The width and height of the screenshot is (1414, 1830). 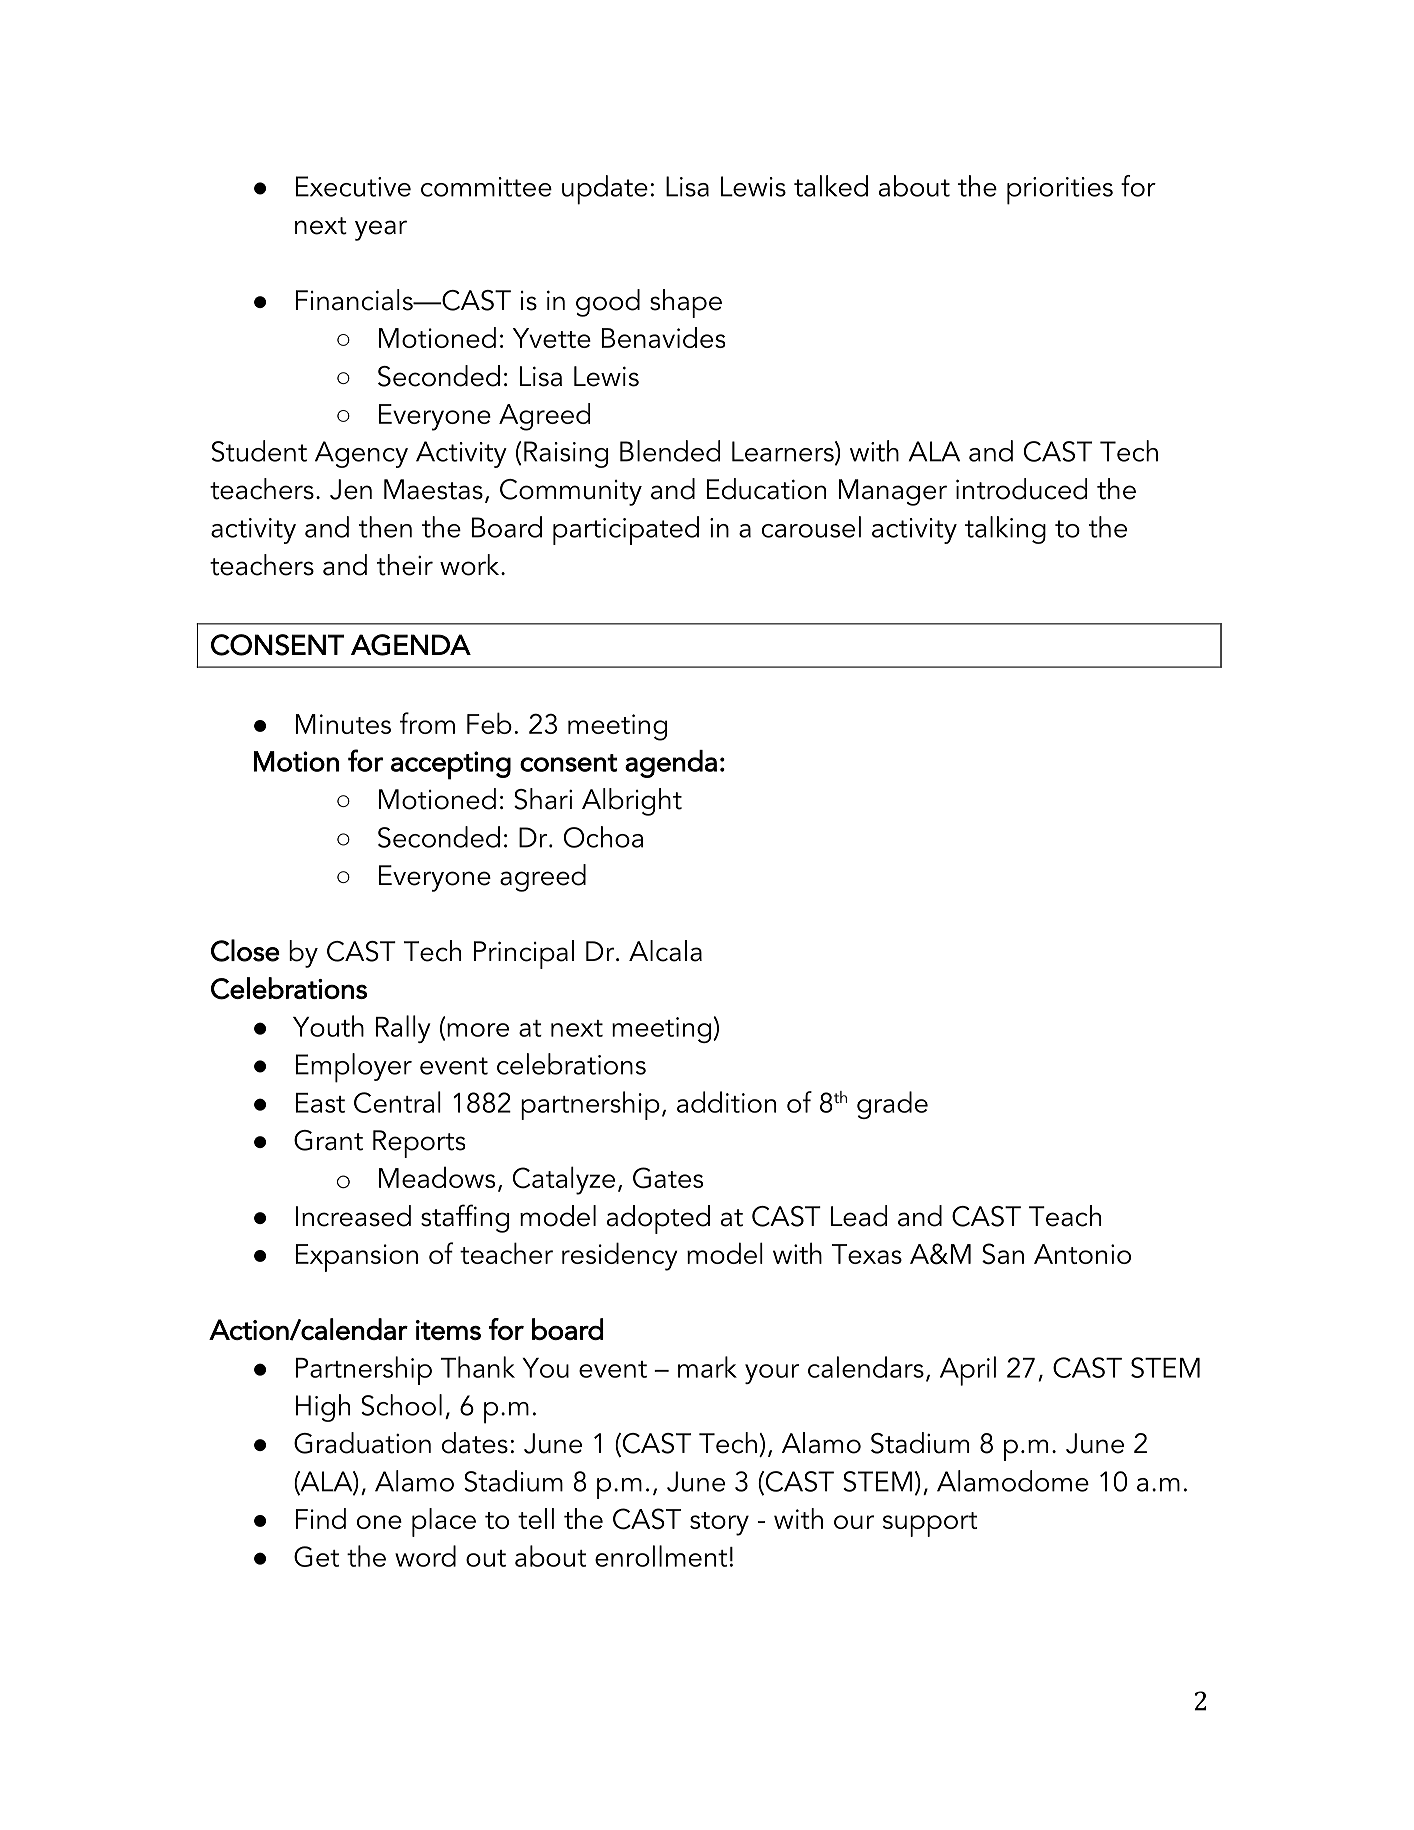 I want to click on grade, so click(x=892, y=1105).
